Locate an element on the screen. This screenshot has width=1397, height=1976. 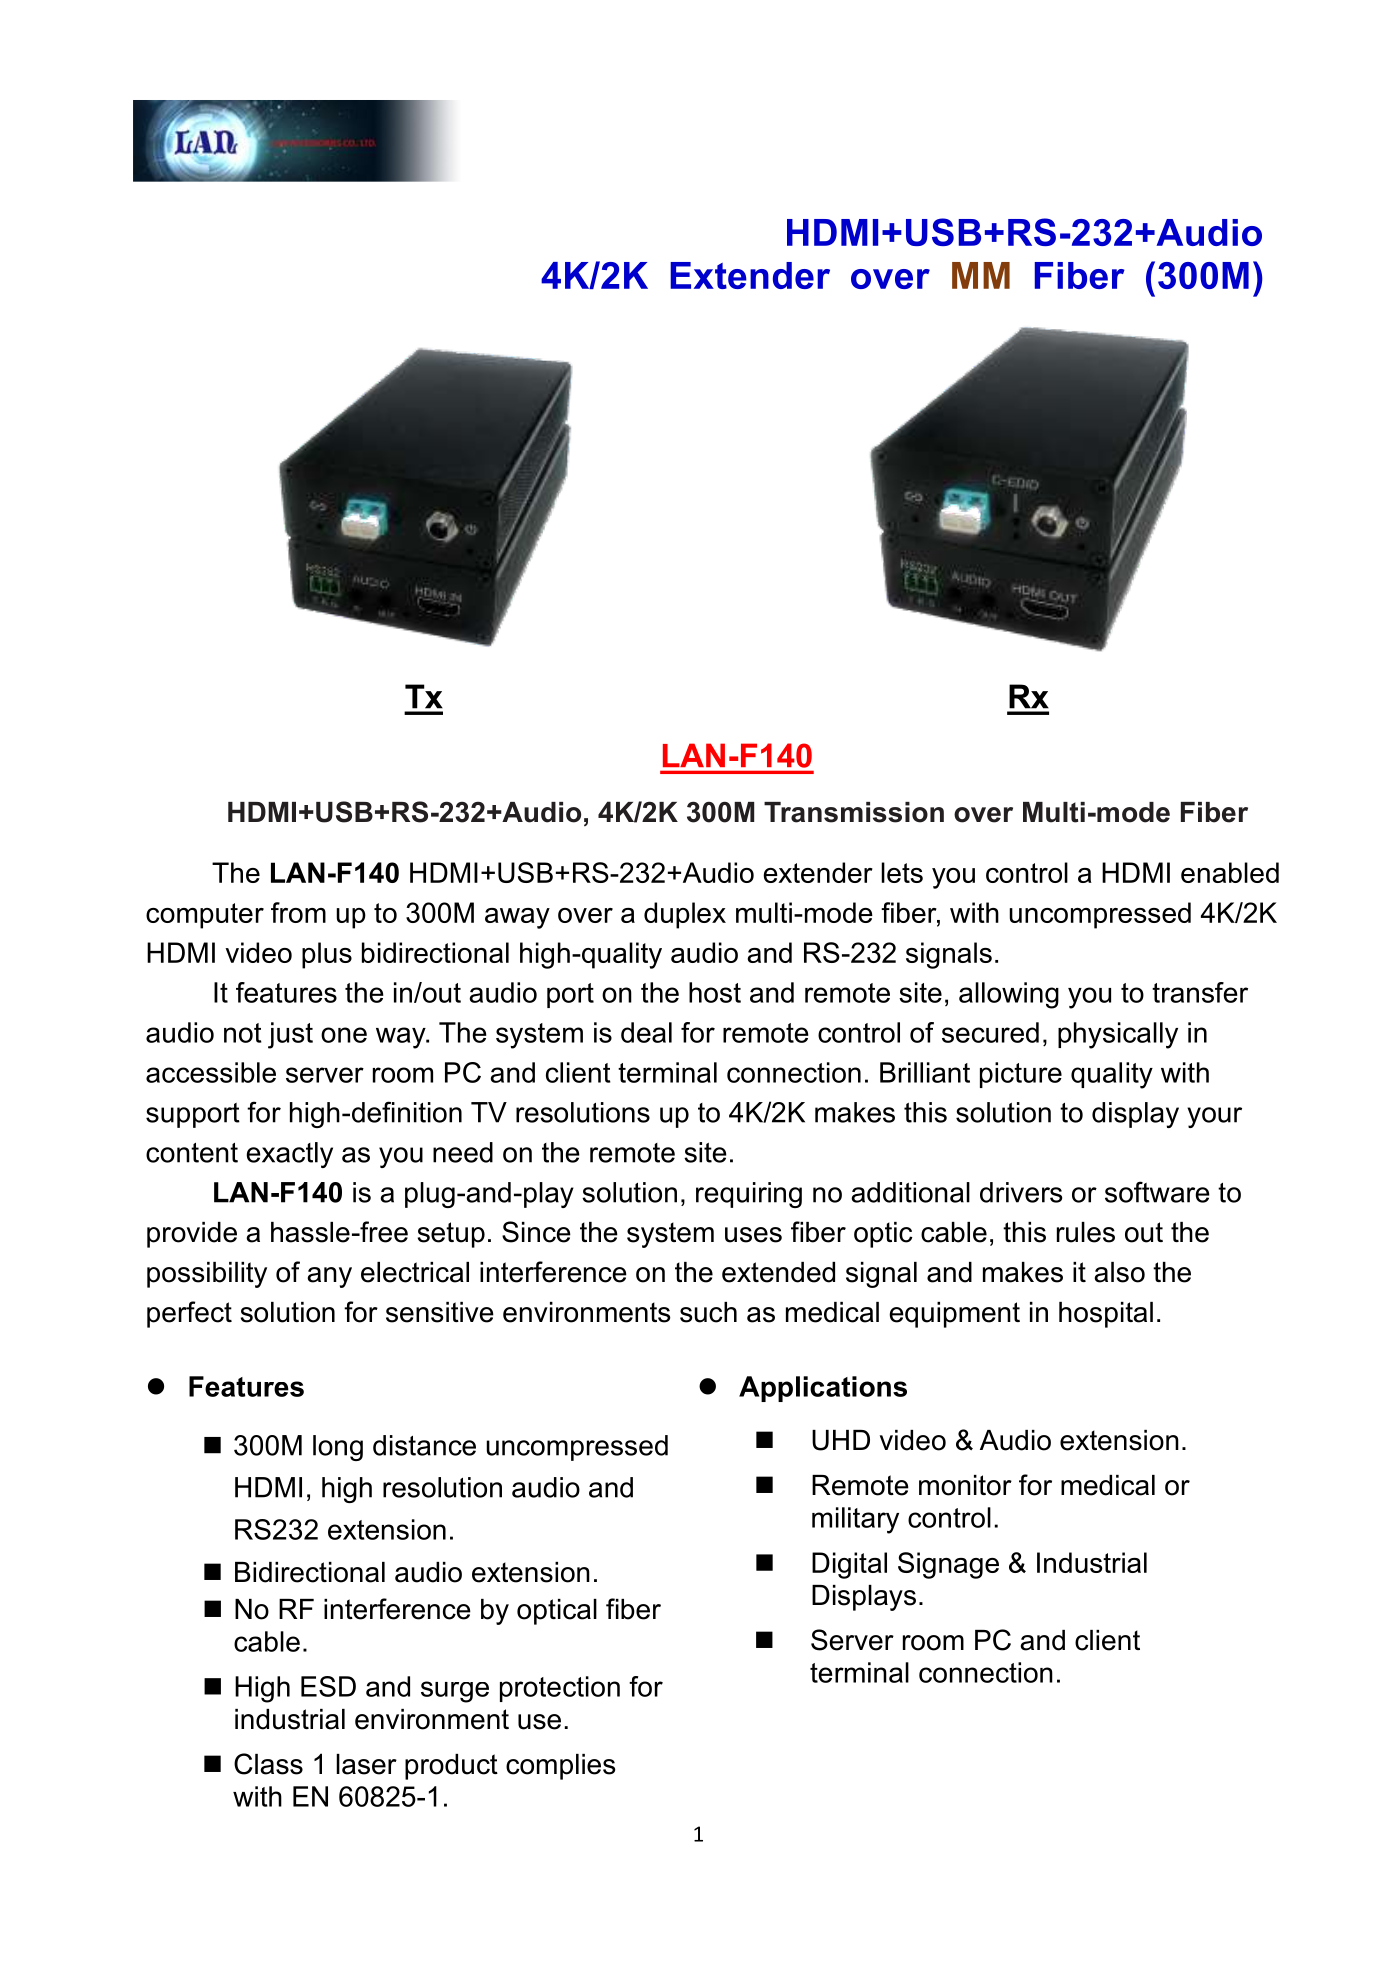
Class is located at coordinates (268, 1764).
